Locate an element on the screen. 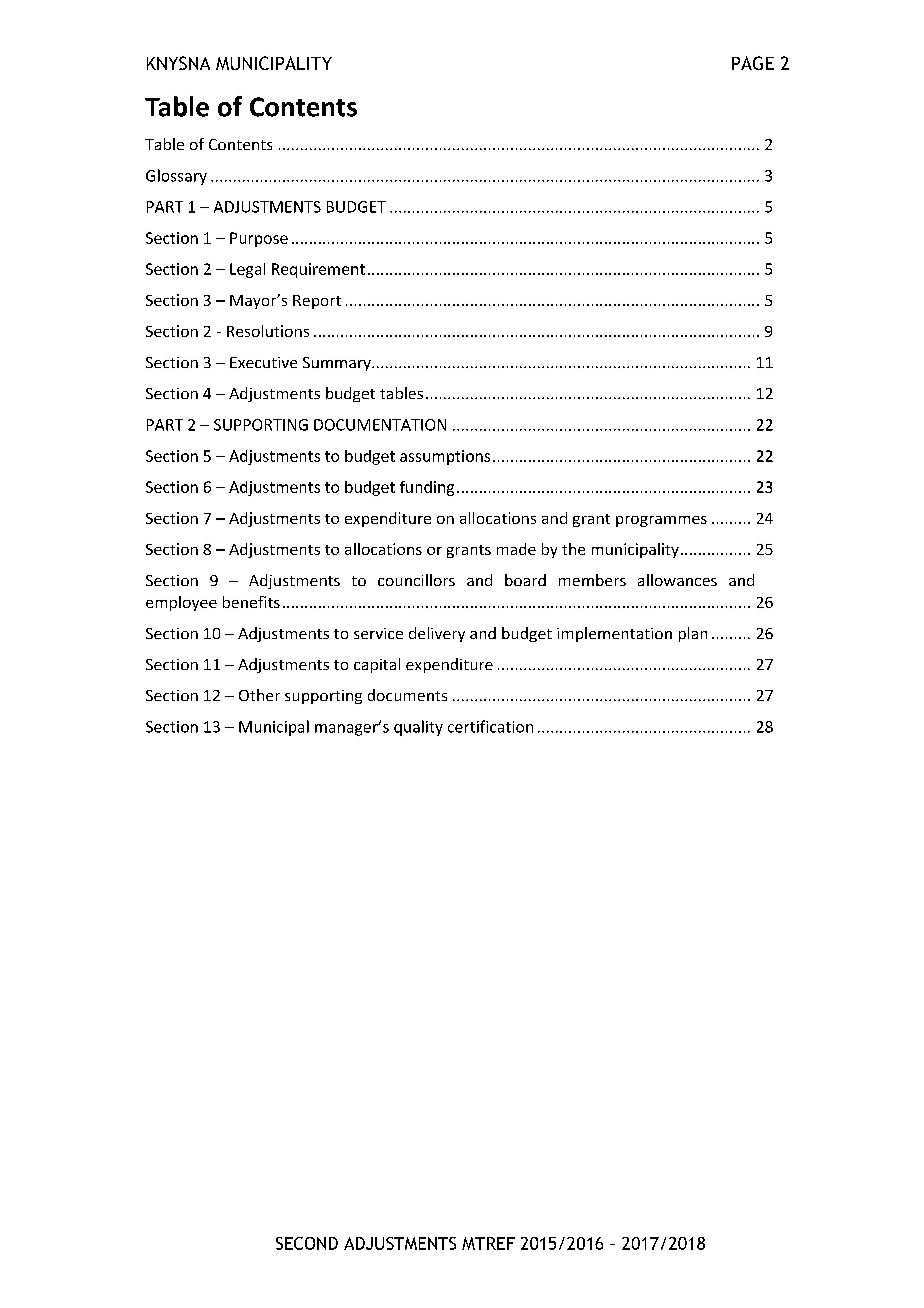 Image resolution: width=924 pixels, height=1308 pixels. KNYSNA is located at coordinates (178, 63).
